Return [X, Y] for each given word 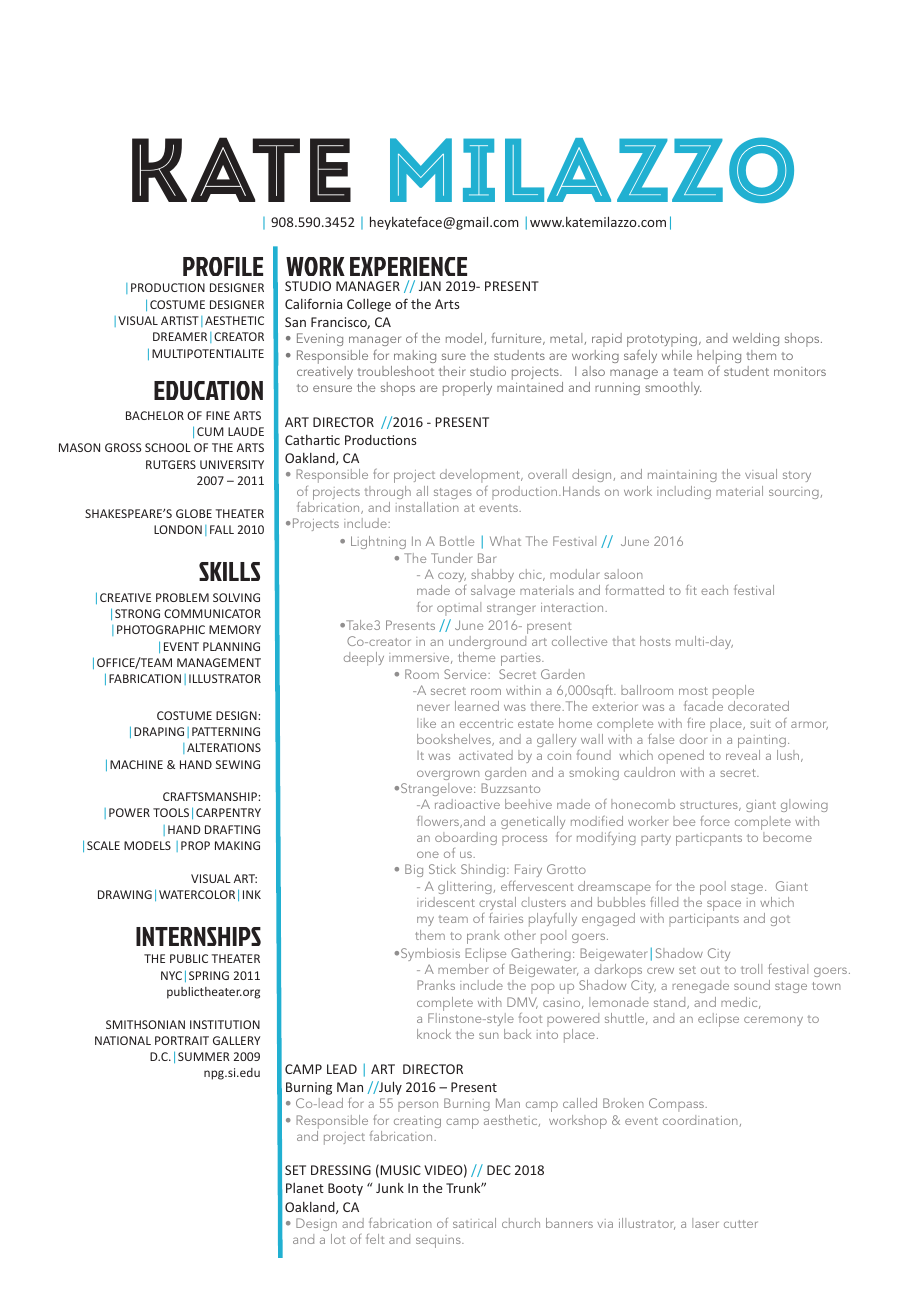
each [714, 590]
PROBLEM [182, 597]
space [724, 905]
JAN [430, 286]
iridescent [446, 902]
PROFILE [223, 266]
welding [756, 339]
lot [338, 1239]
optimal [459, 609]
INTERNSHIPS [198, 936]
